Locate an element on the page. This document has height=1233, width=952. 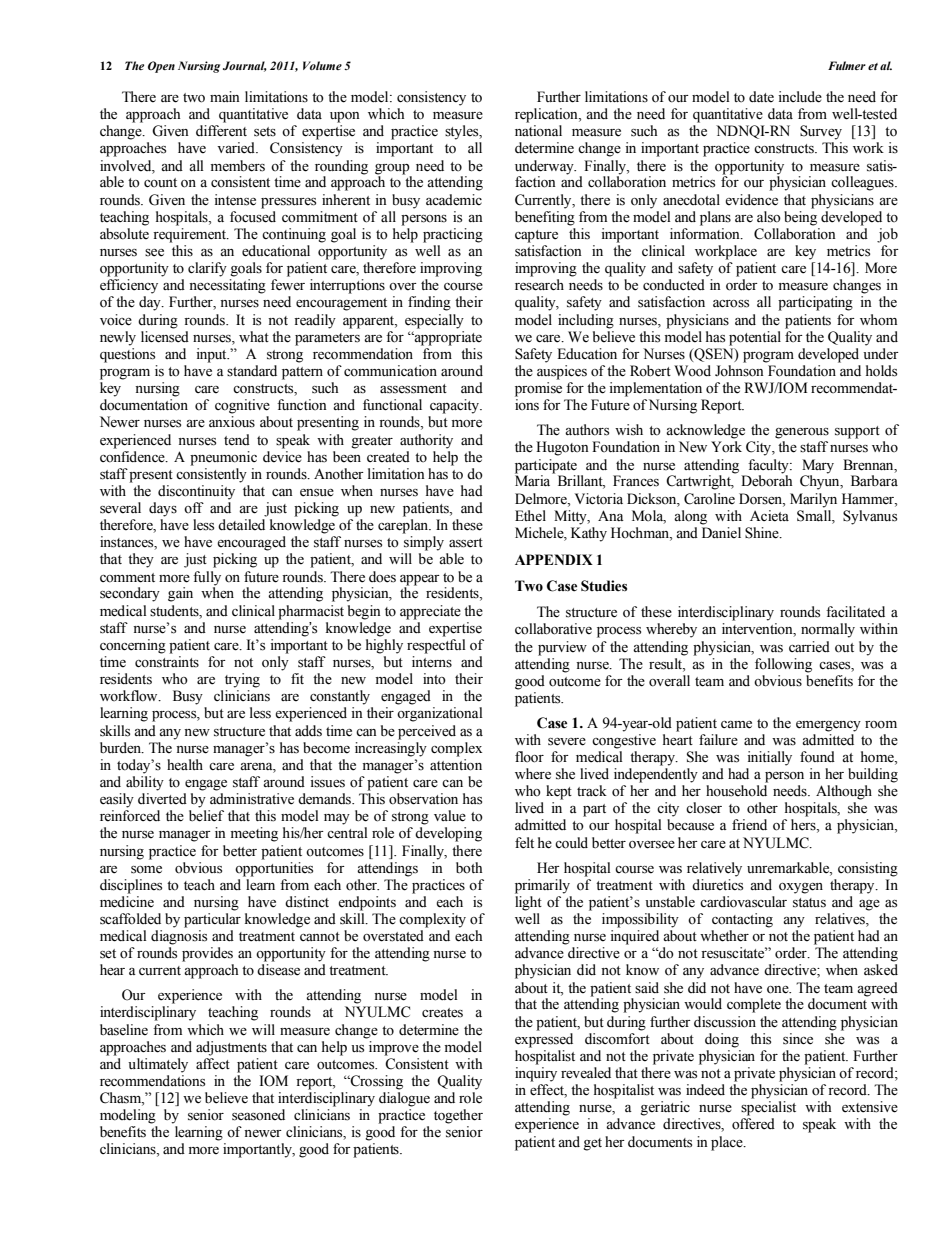
anxious is located at coordinates (232, 422).
